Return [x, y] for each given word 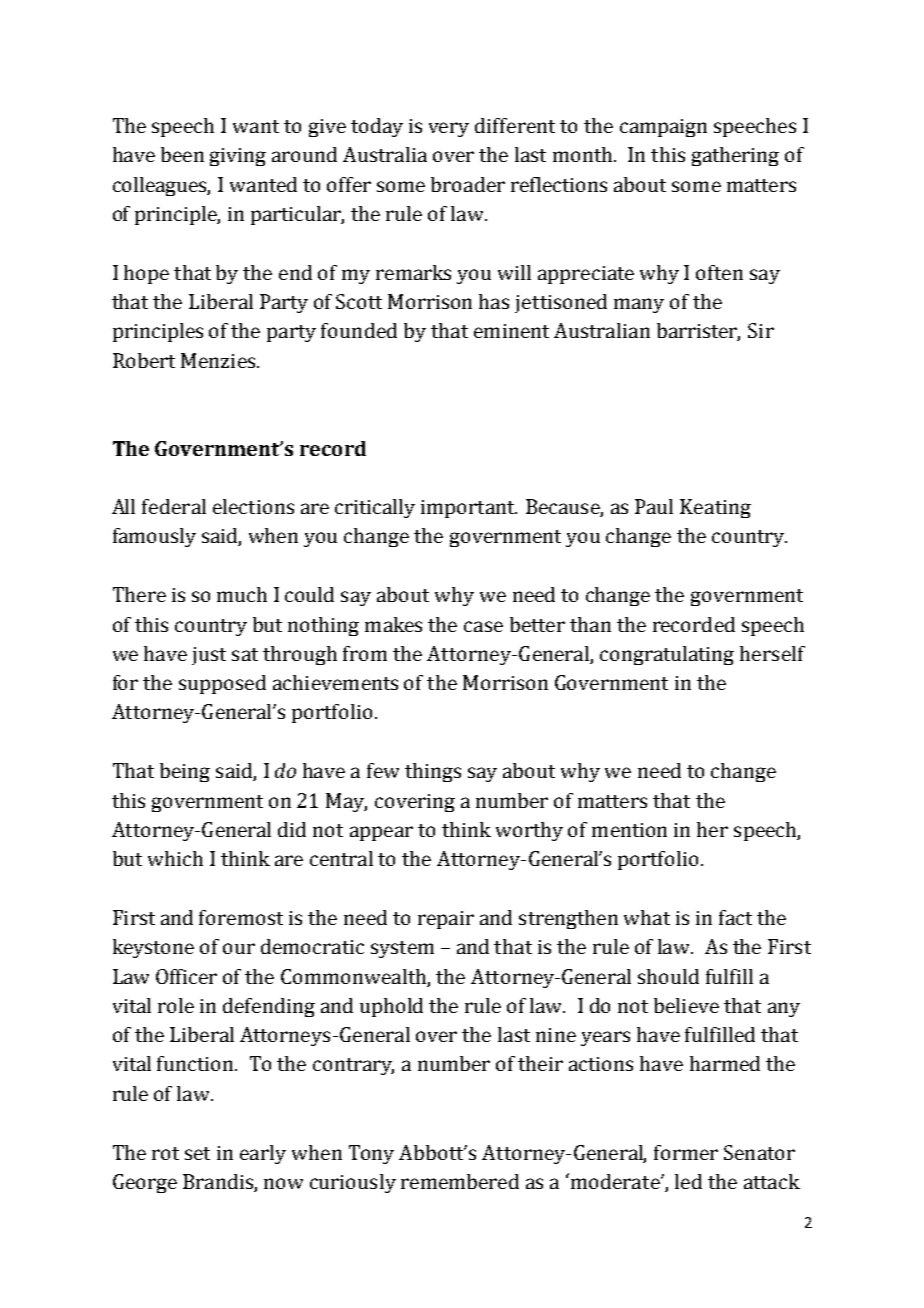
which [175, 858]
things [433, 772]
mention [629, 830]
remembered [460, 1181]
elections [253, 506]
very [449, 129]
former [686, 1152]
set [197, 1153]
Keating [715, 508]
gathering [735, 156]
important [469, 509]
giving [238, 157]
